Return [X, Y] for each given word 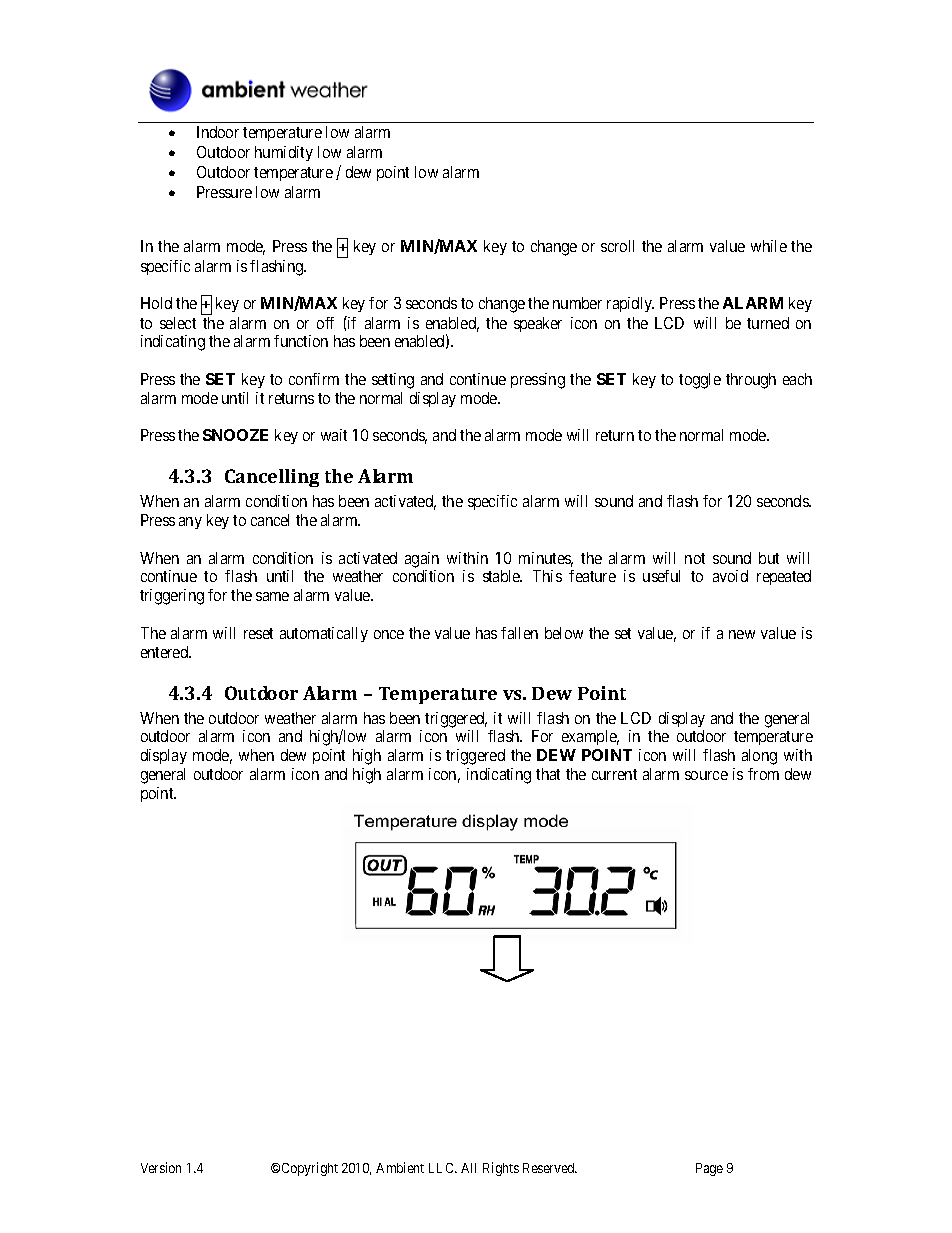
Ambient [400, 1167]
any [190, 523]
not [695, 558]
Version [161, 1167]
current [614, 774]
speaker [538, 324]
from [763, 774]
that [548, 774]
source [706, 775]
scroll [617, 246]
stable [502, 576]
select [178, 323]
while [769, 246]
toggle [700, 381]
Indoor [218, 132]
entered [166, 652]
